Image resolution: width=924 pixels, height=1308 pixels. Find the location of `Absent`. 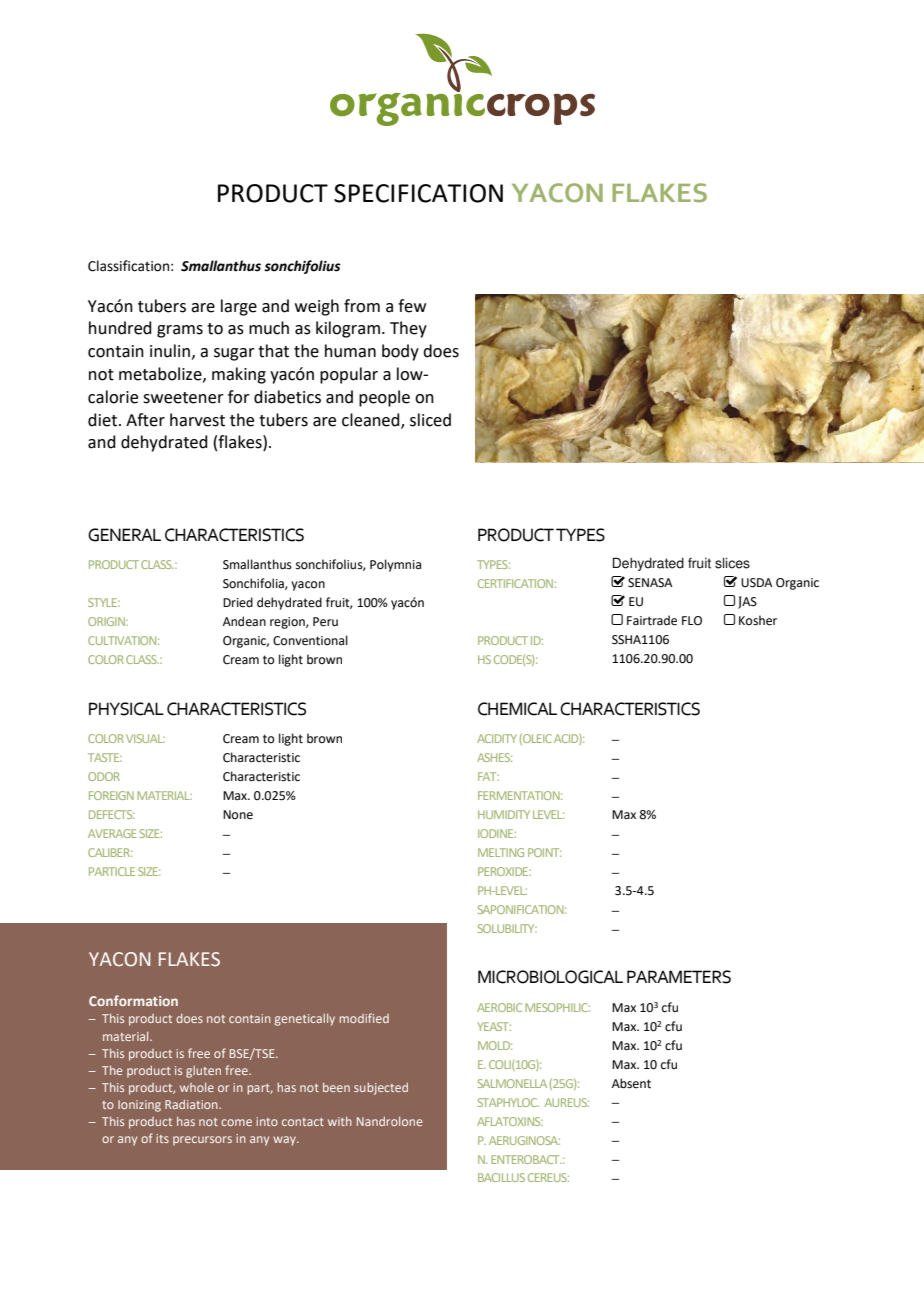

Absent is located at coordinates (631, 1083).
